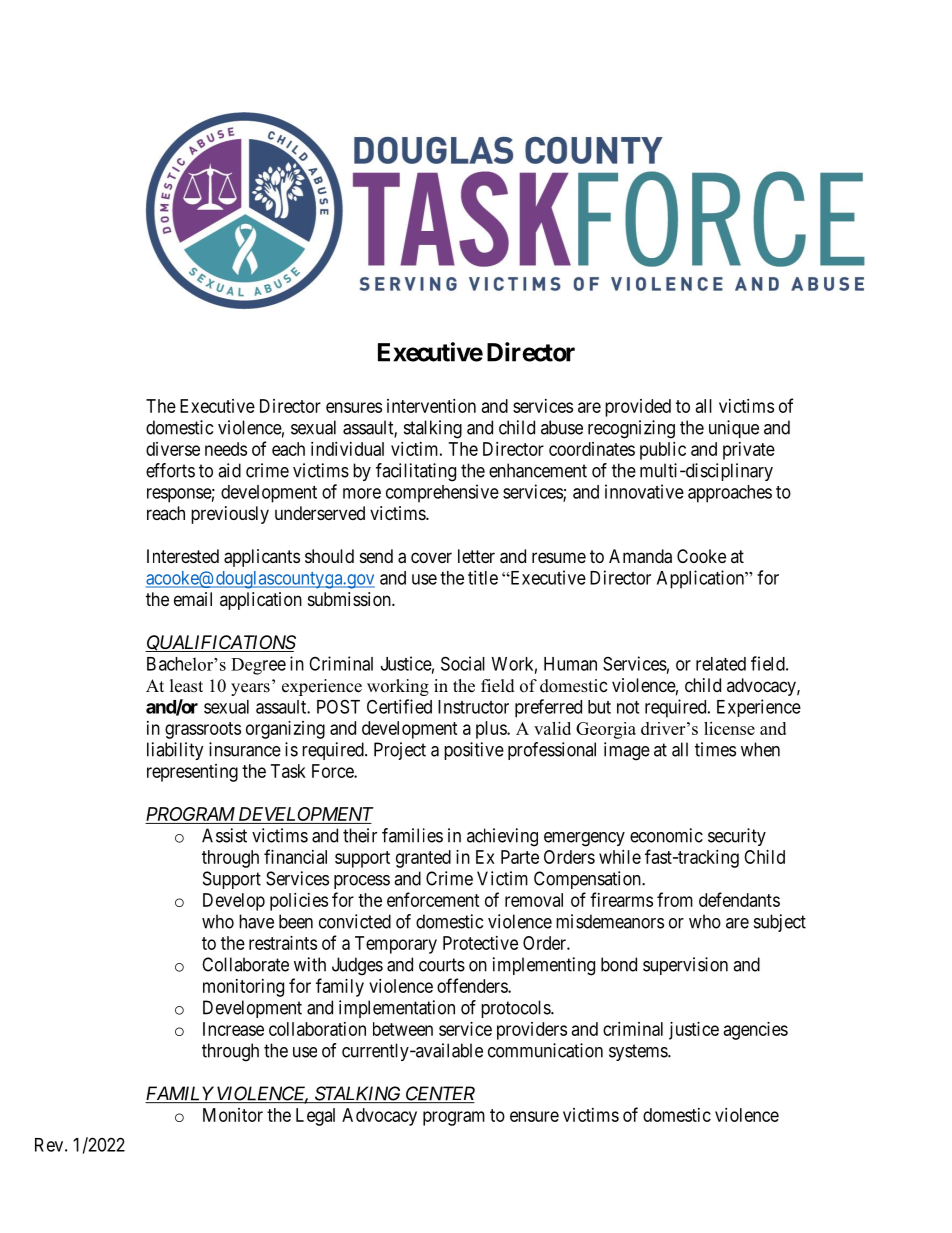 The height and width of the document is (1233, 952). I want to click on years, so click(250, 689).
